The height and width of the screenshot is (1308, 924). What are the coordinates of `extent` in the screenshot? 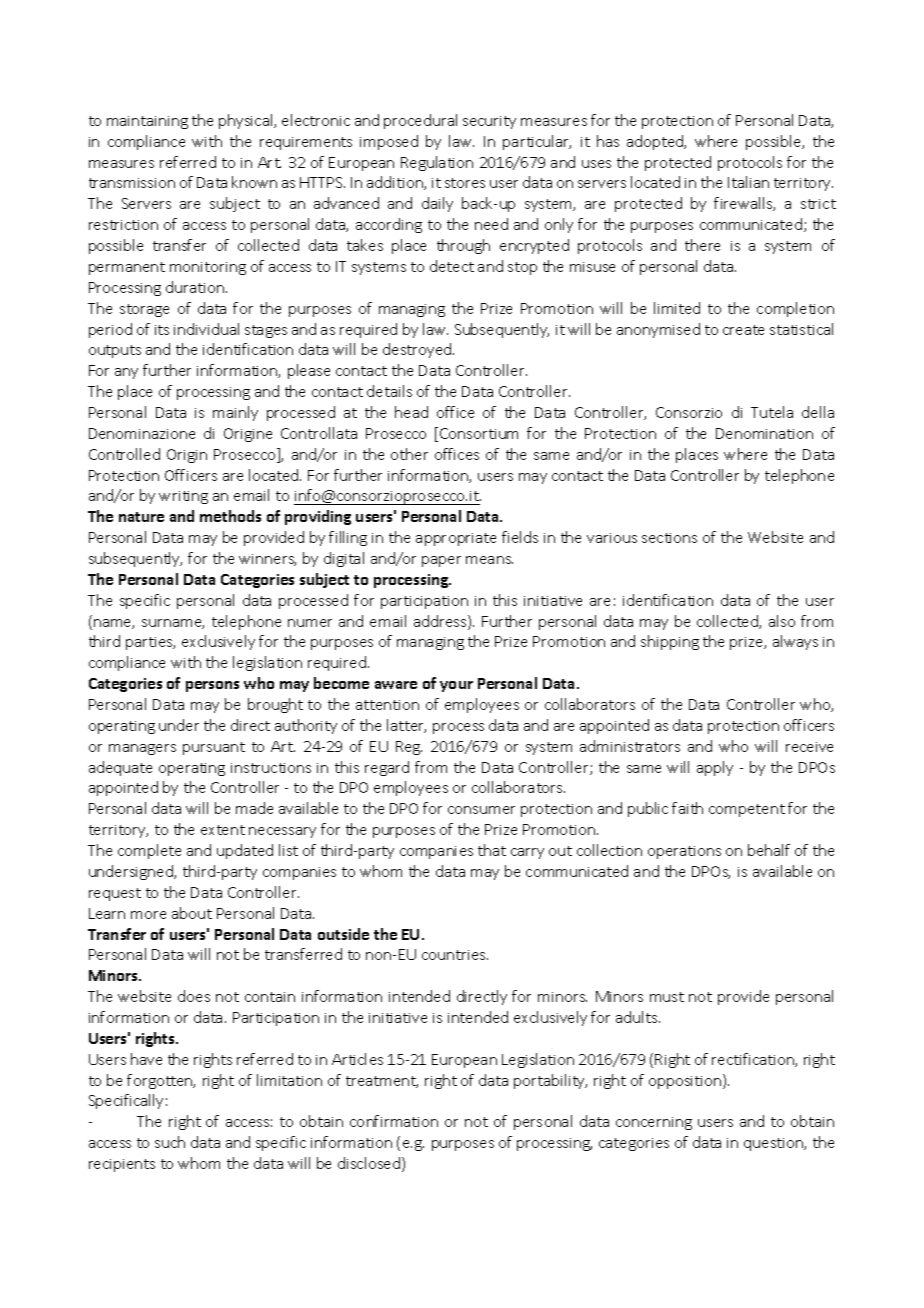 It's located at (223, 830).
